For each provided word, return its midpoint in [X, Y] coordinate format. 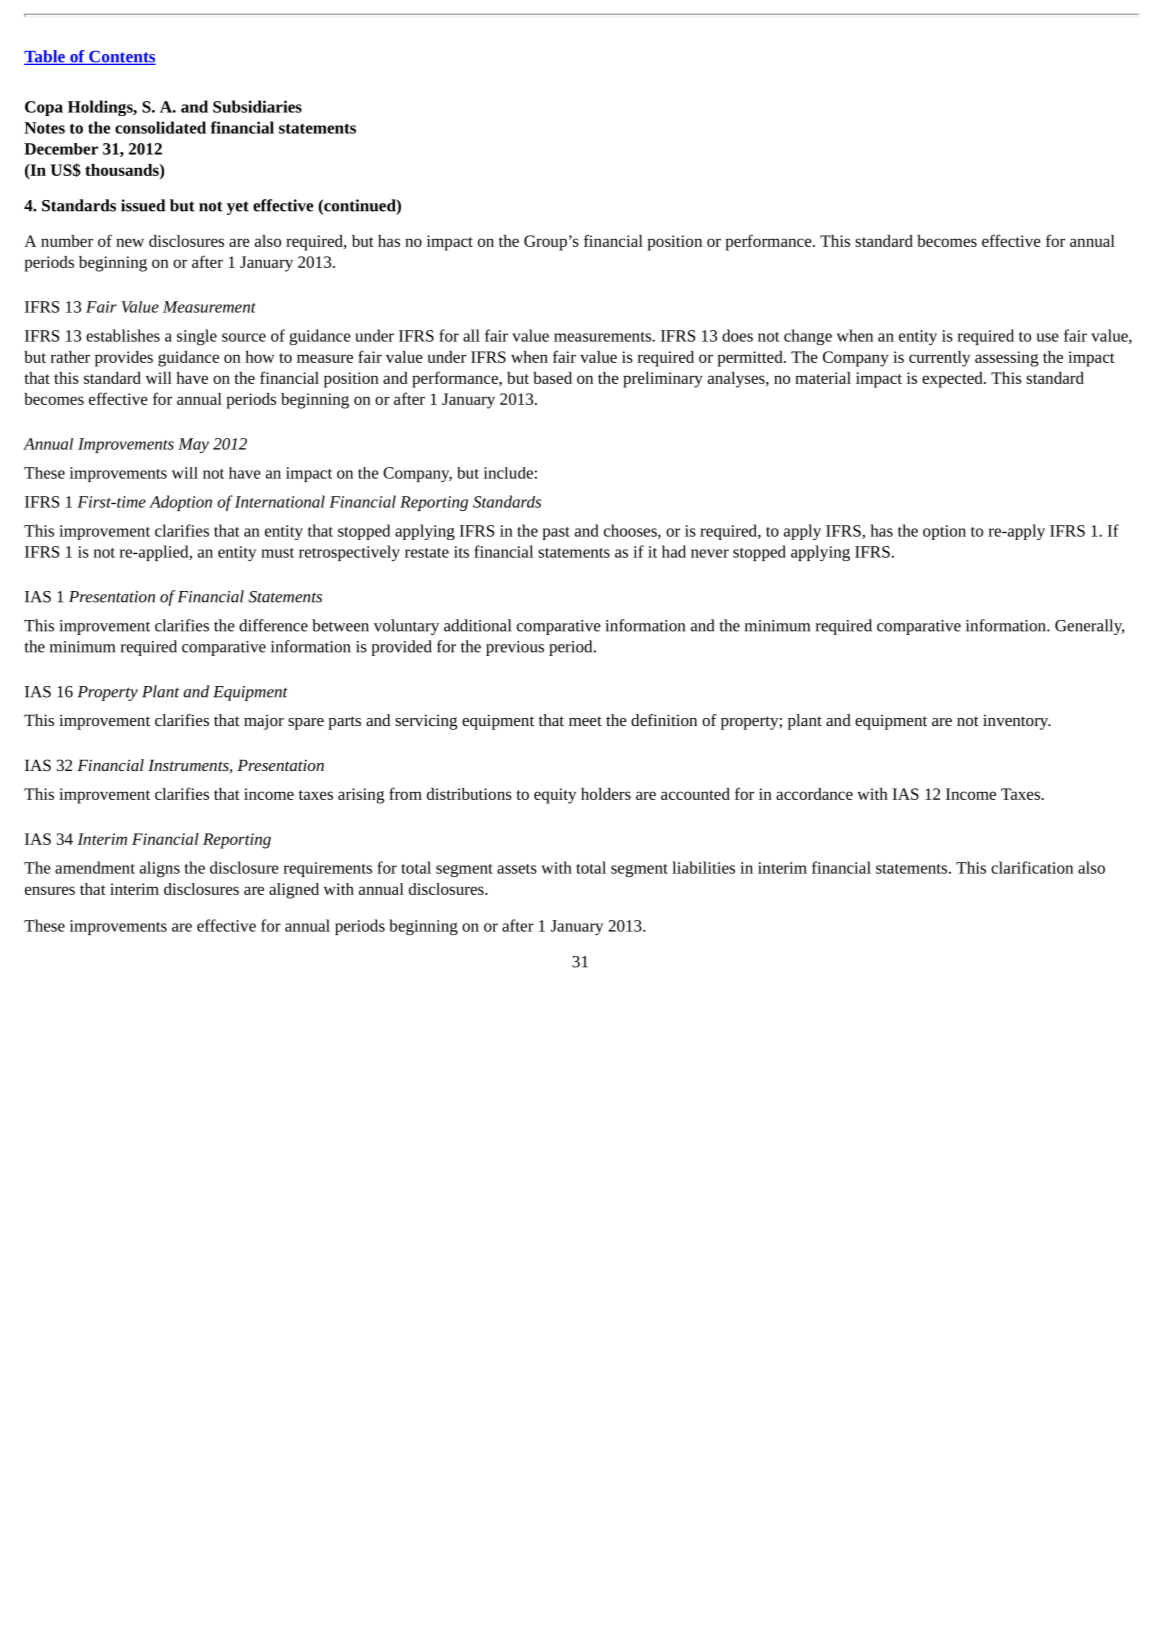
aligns [160, 869]
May [193, 445]
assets [517, 869]
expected [952, 380]
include [508, 473]
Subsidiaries [257, 106]
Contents [121, 57]
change [808, 337]
